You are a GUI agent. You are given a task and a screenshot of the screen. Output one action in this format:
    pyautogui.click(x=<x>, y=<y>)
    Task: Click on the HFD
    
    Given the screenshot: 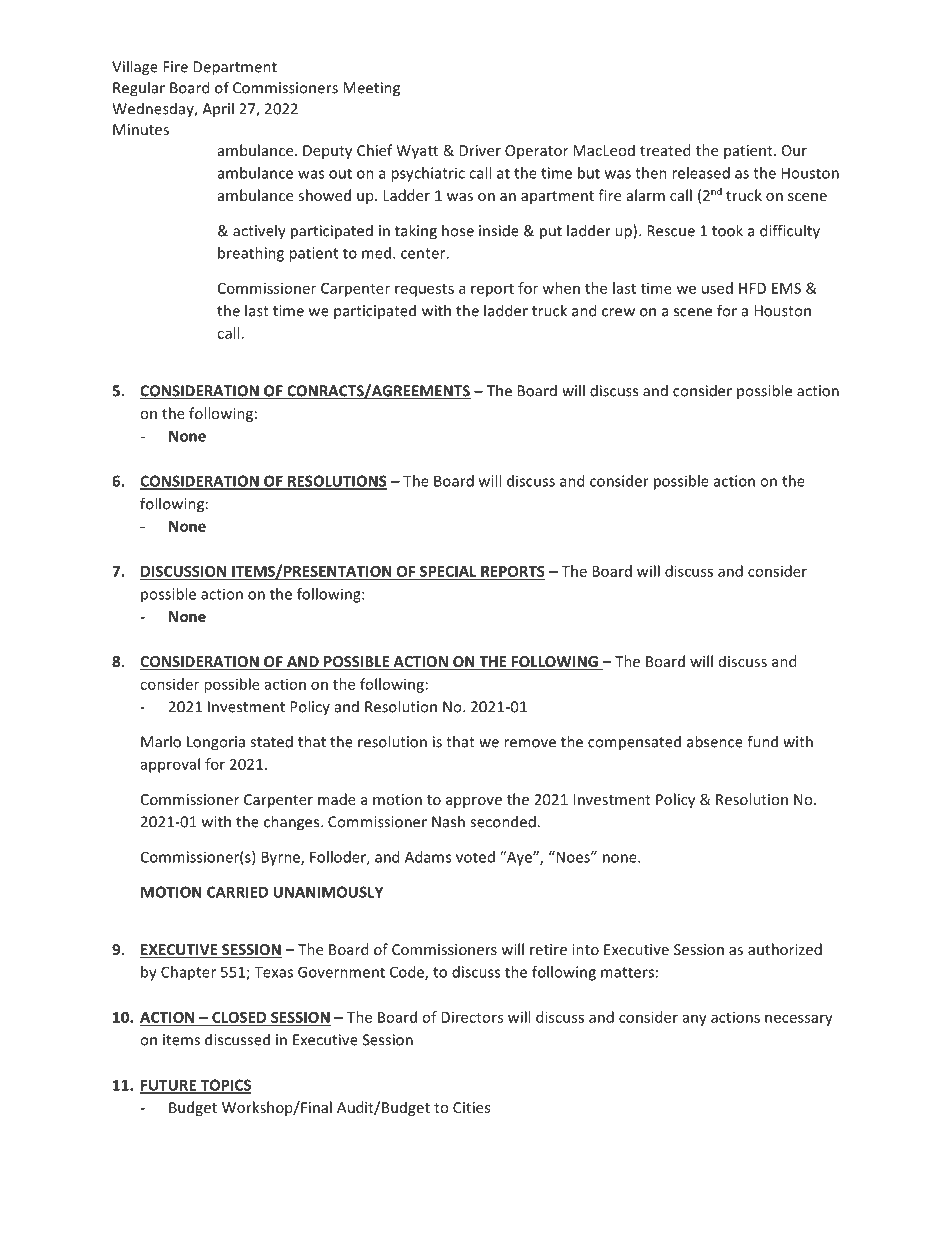 What is the action you would take?
    pyautogui.click(x=752, y=288)
